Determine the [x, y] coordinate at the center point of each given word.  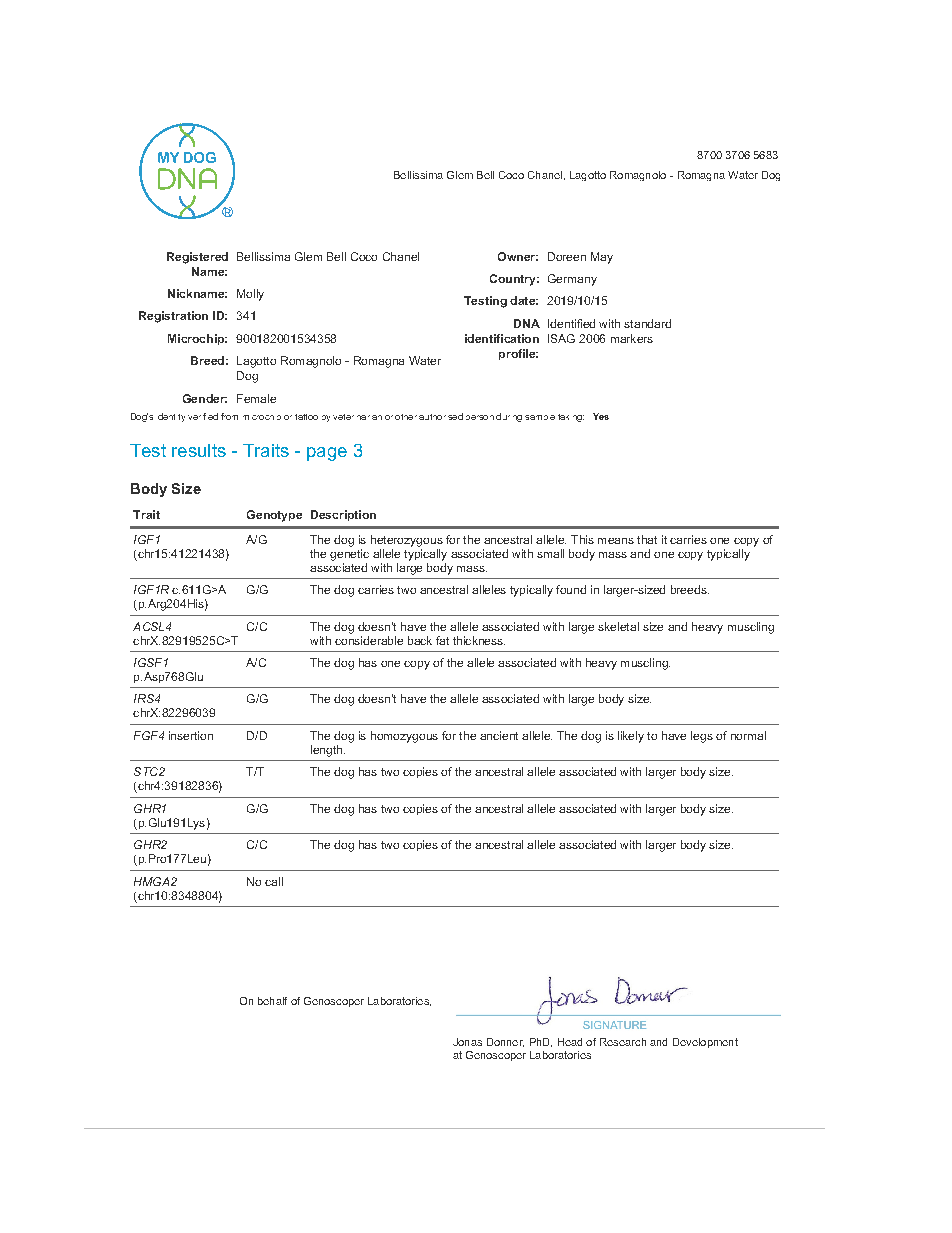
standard [647, 323]
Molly [250, 295]
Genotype [274, 516]
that [647, 539]
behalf [272, 1001]
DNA [527, 323]
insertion [191, 735]
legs [702, 737]
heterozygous [407, 541]
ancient [499, 735]
